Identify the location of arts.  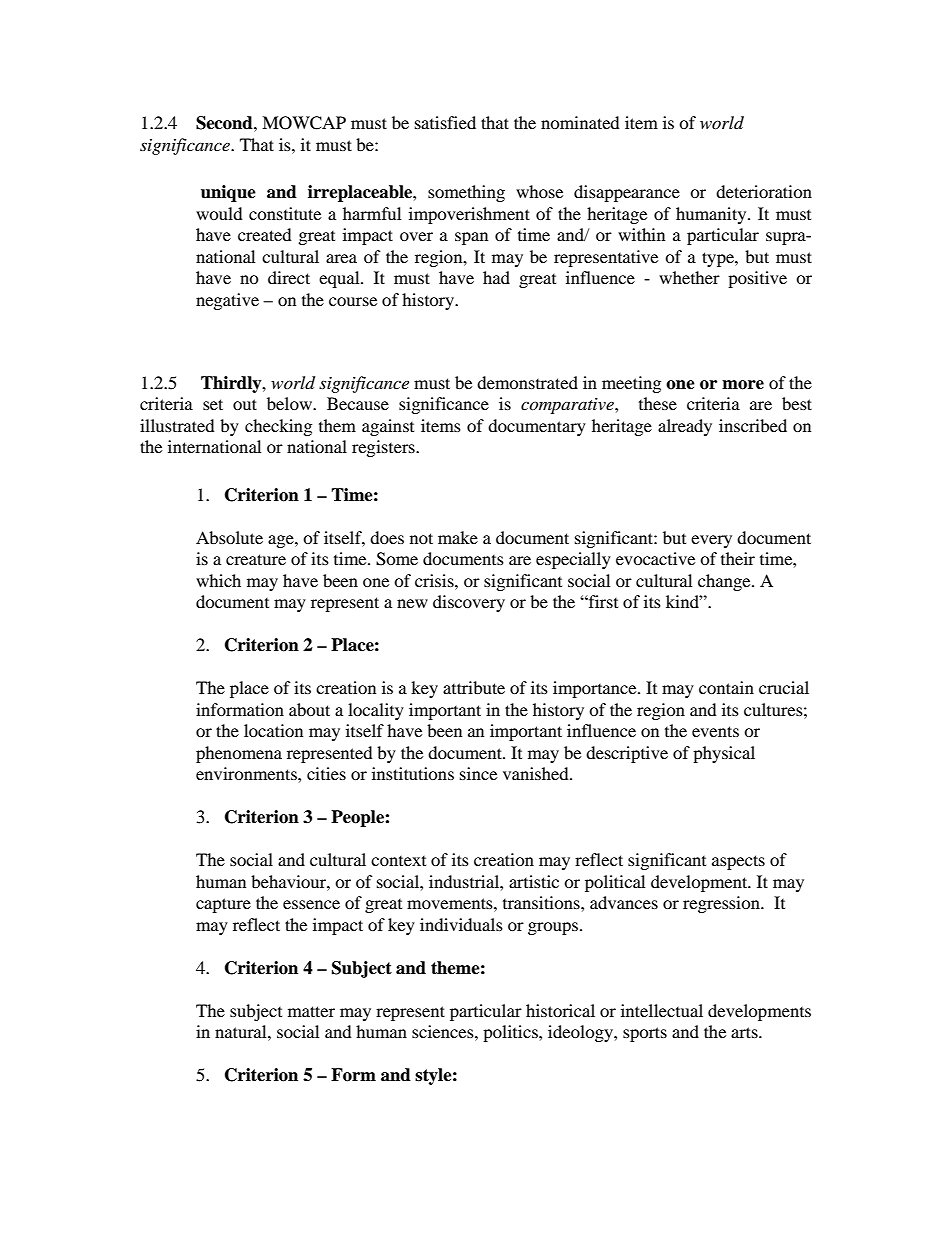
(745, 1032).
